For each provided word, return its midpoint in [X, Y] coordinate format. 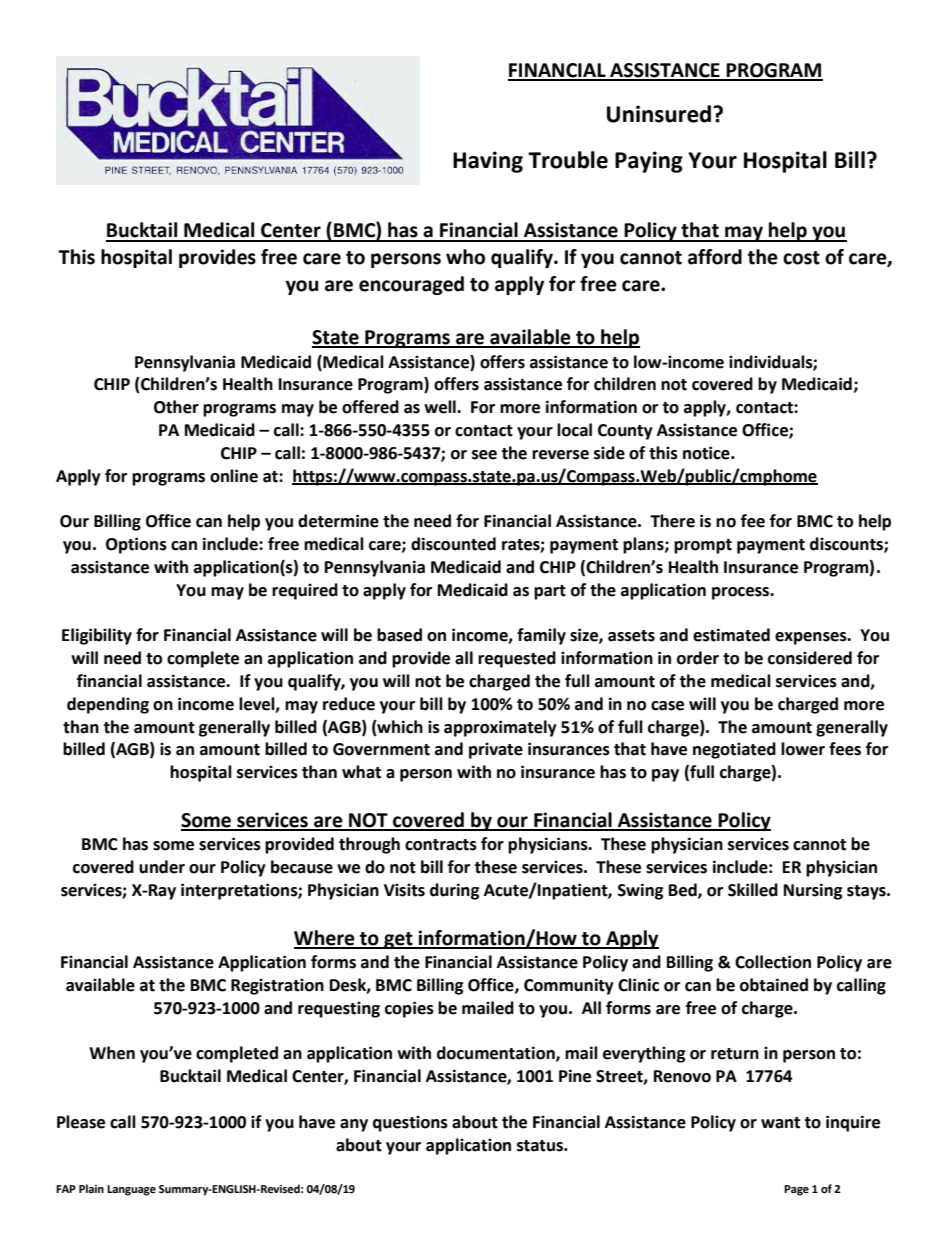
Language [131, 1190]
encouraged [411, 285]
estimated [731, 635]
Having [488, 162]
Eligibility [97, 636]
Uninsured [660, 114]
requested [517, 659]
